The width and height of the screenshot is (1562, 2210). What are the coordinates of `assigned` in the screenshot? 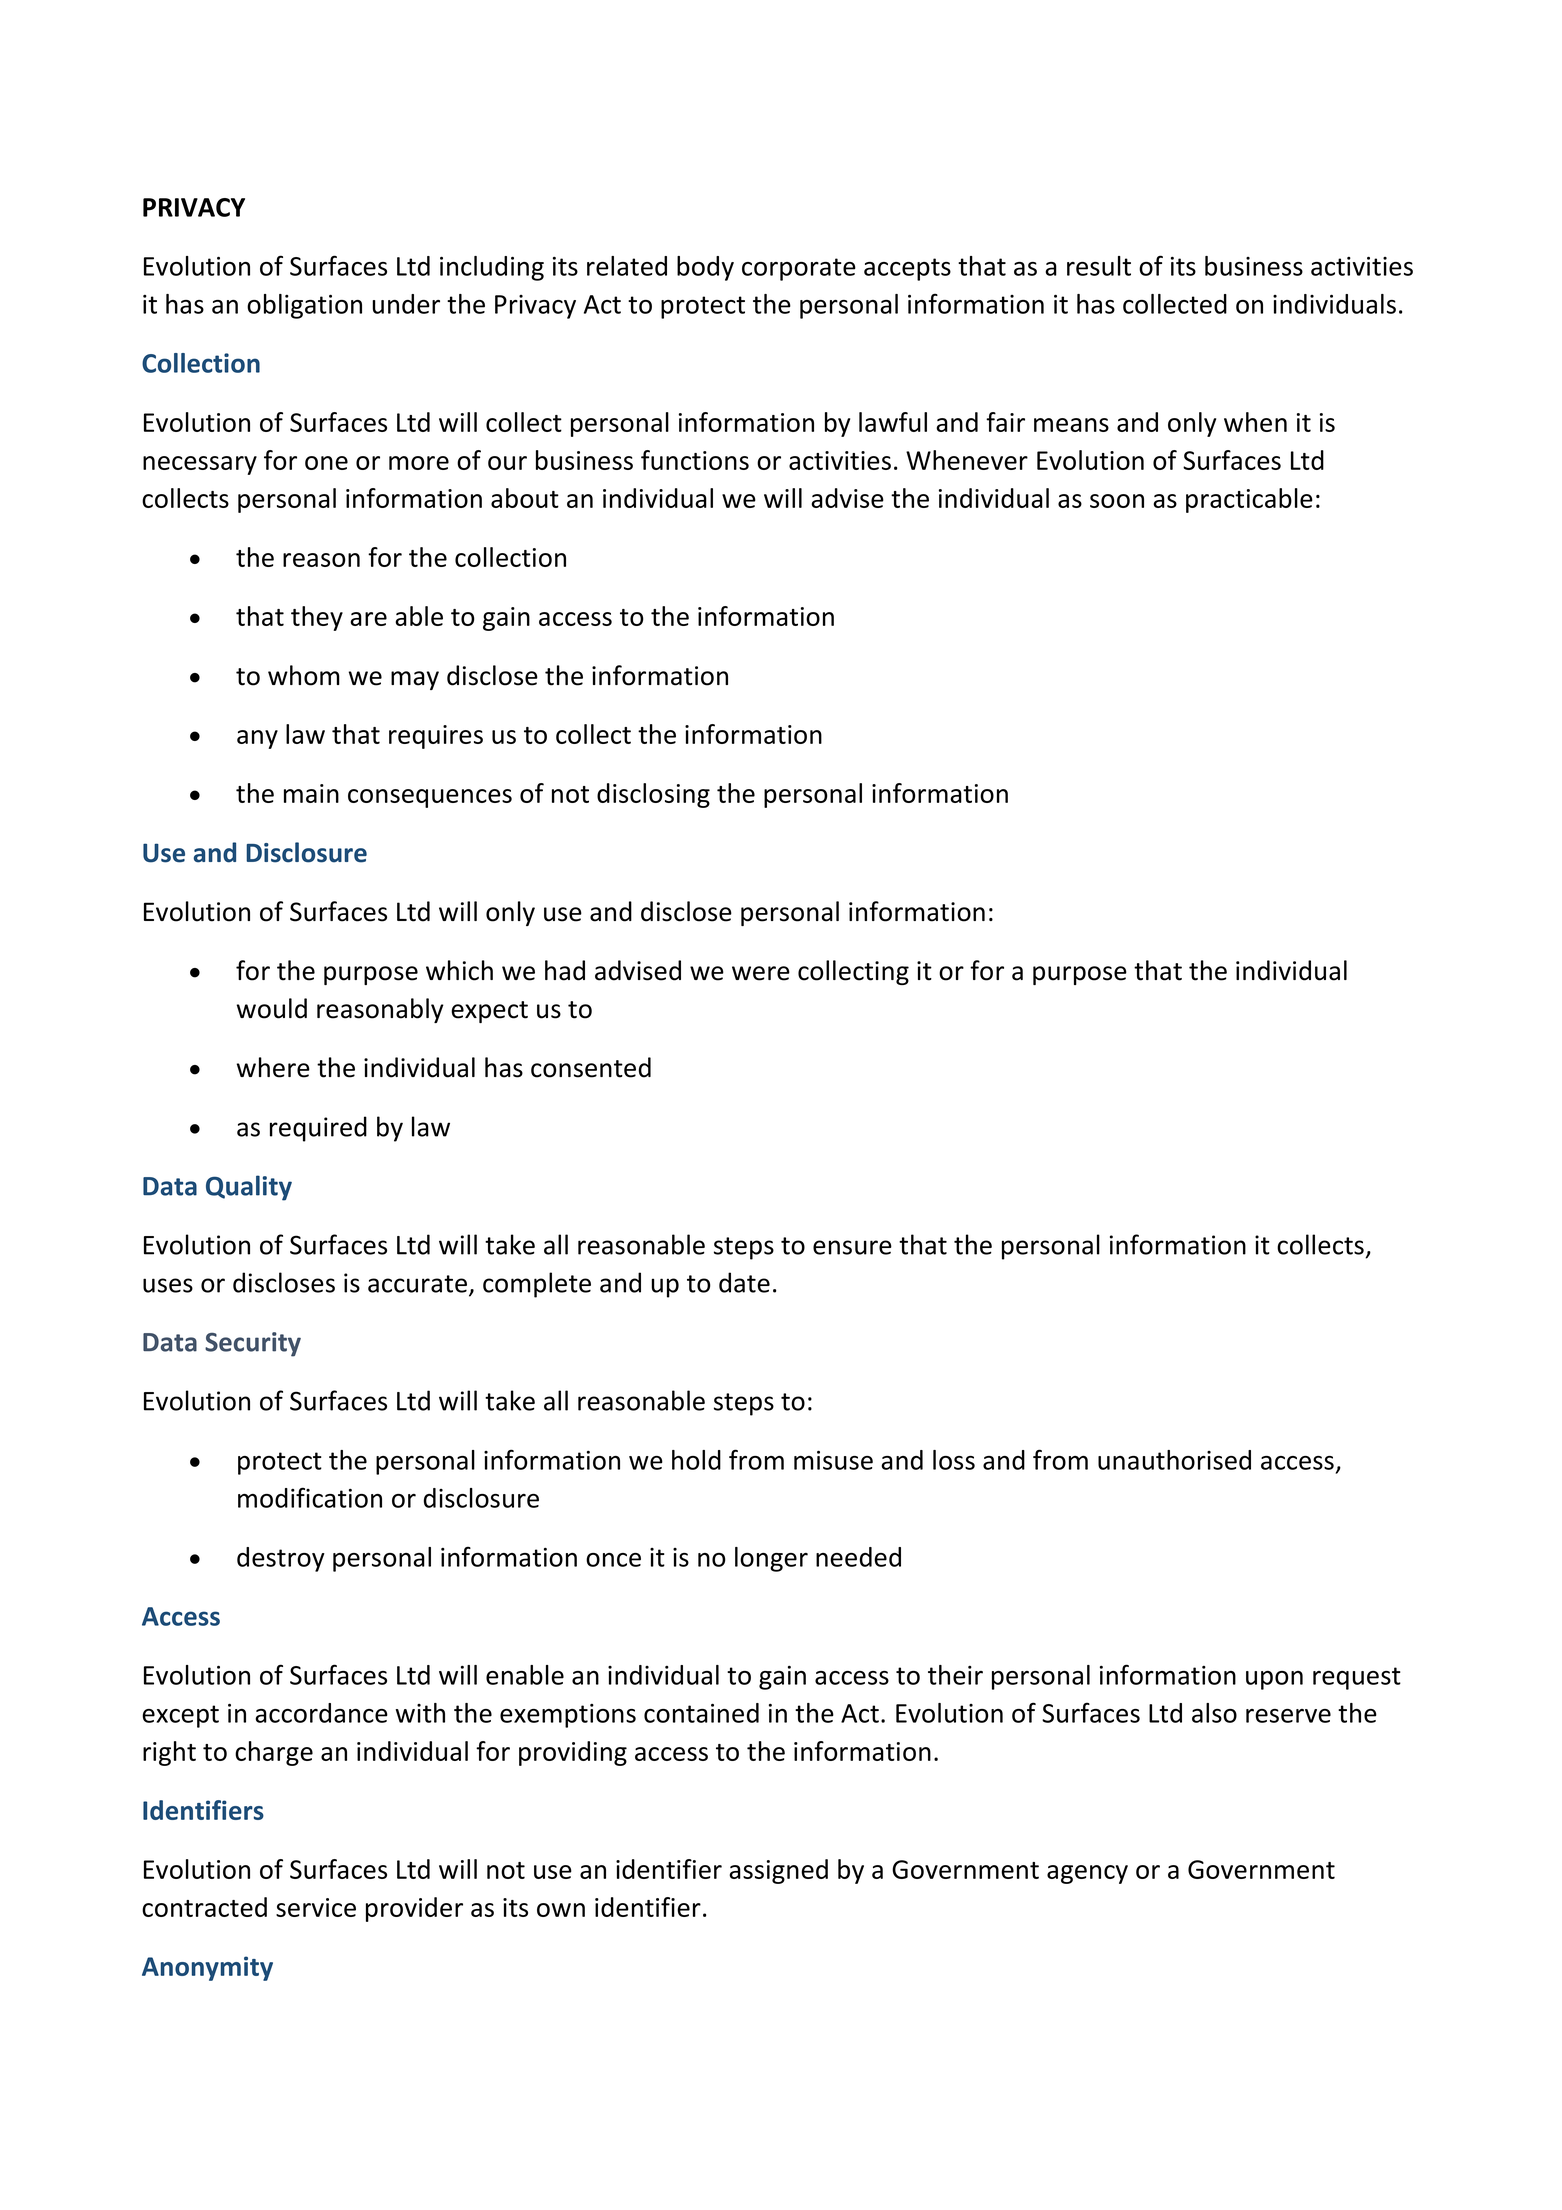 It's located at (778, 1871).
